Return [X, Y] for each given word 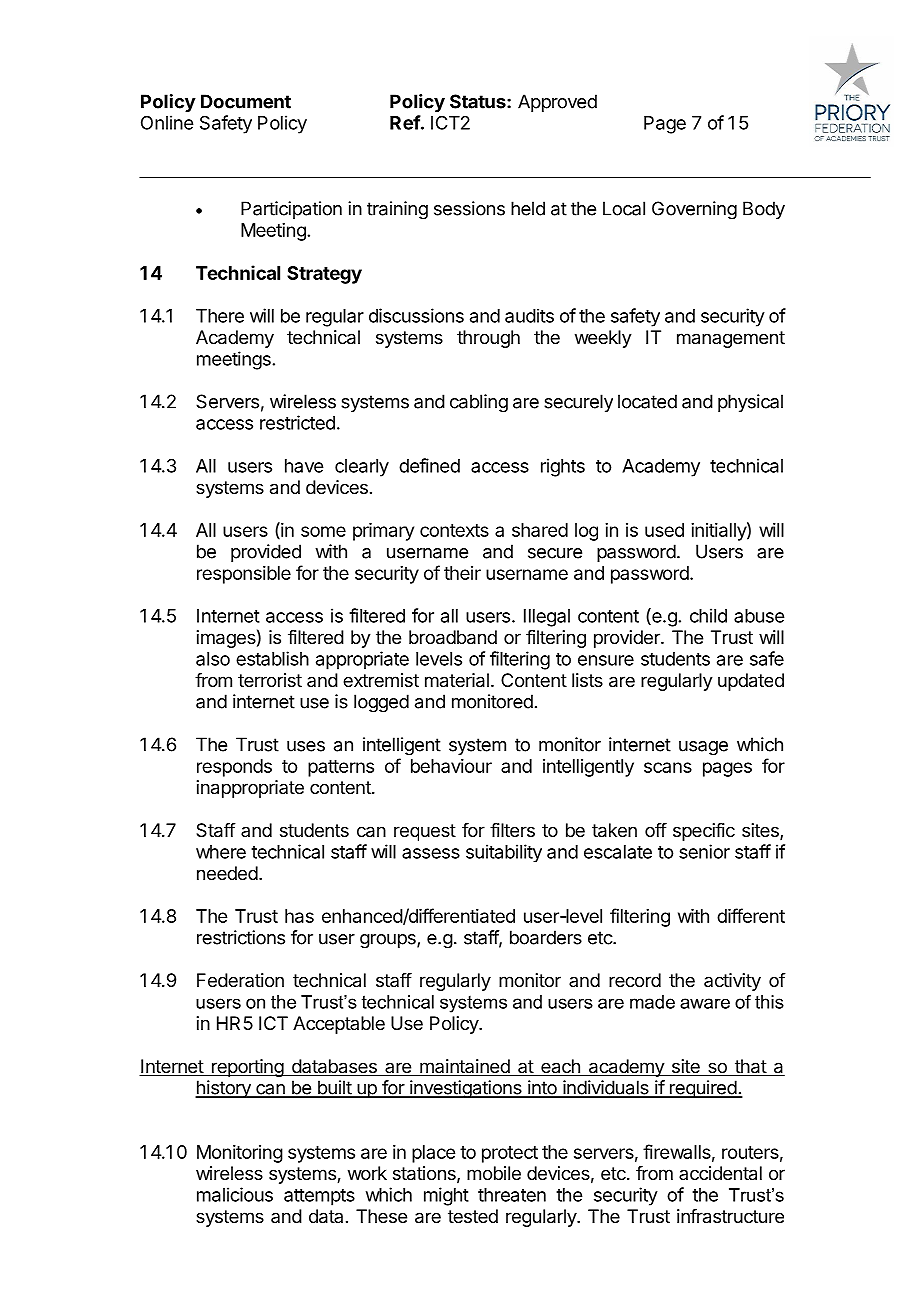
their [462, 573]
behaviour [451, 766]
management [731, 339]
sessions [469, 208]
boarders [546, 937]
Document [246, 101]
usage [703, 748]
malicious [235, 1194]
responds [234, 768]
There [220, 316]
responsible [244, 575]
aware [705, 1003]
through [488, 339]
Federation [240, 980]
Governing [694, 210]
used [664, 530]
